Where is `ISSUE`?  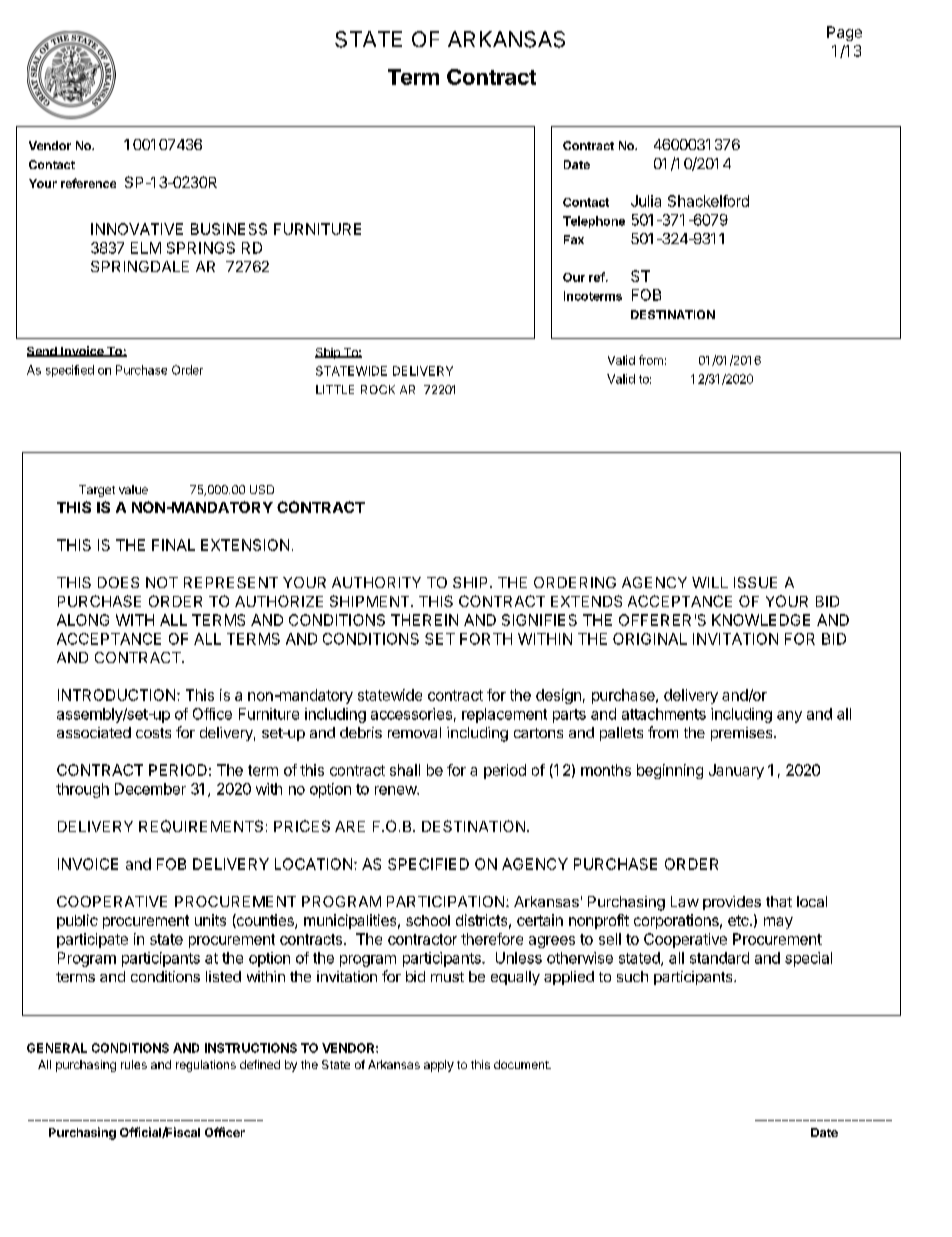
ISSUE is located at coordinates (755, 582).
